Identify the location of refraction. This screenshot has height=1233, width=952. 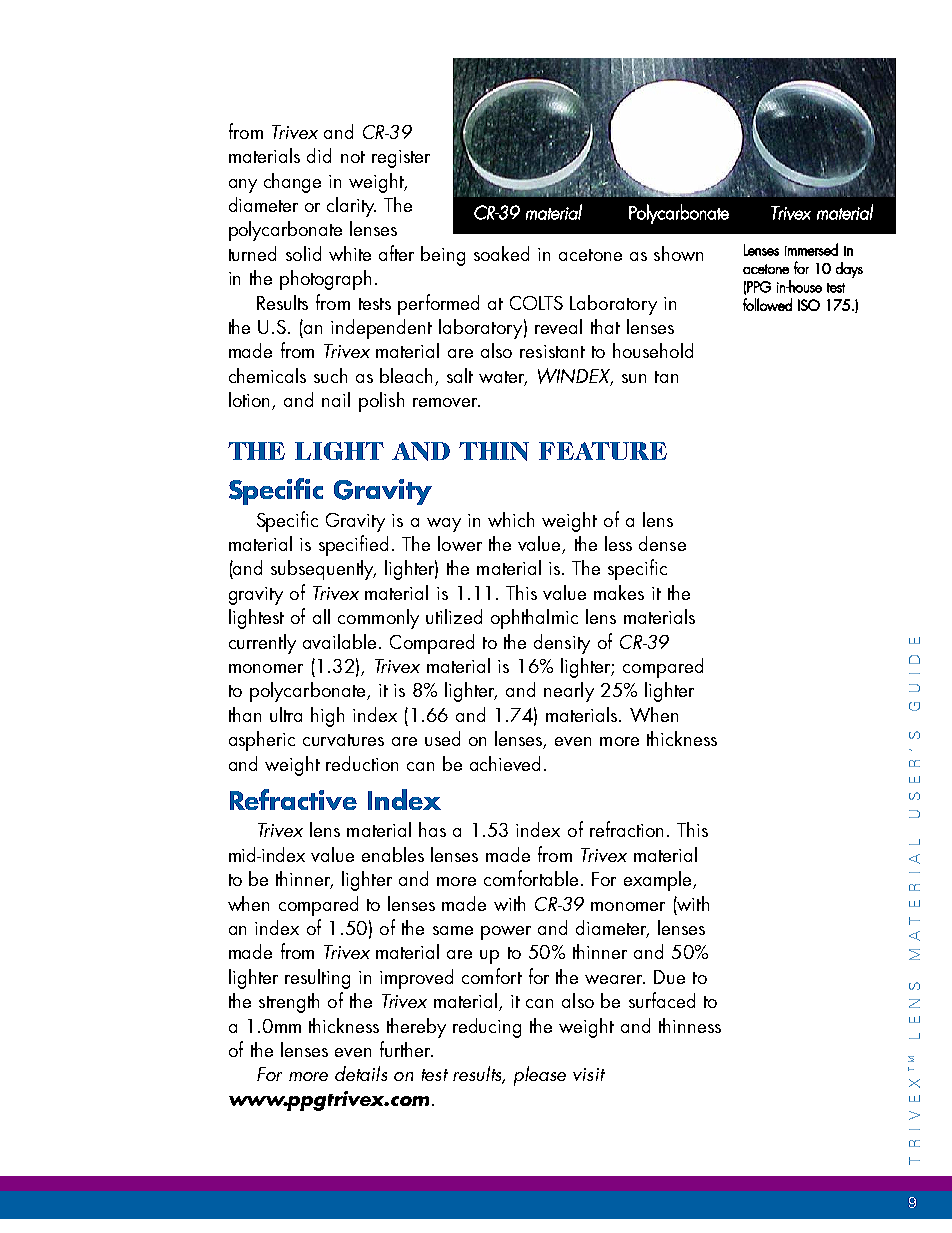
(626, 829).
